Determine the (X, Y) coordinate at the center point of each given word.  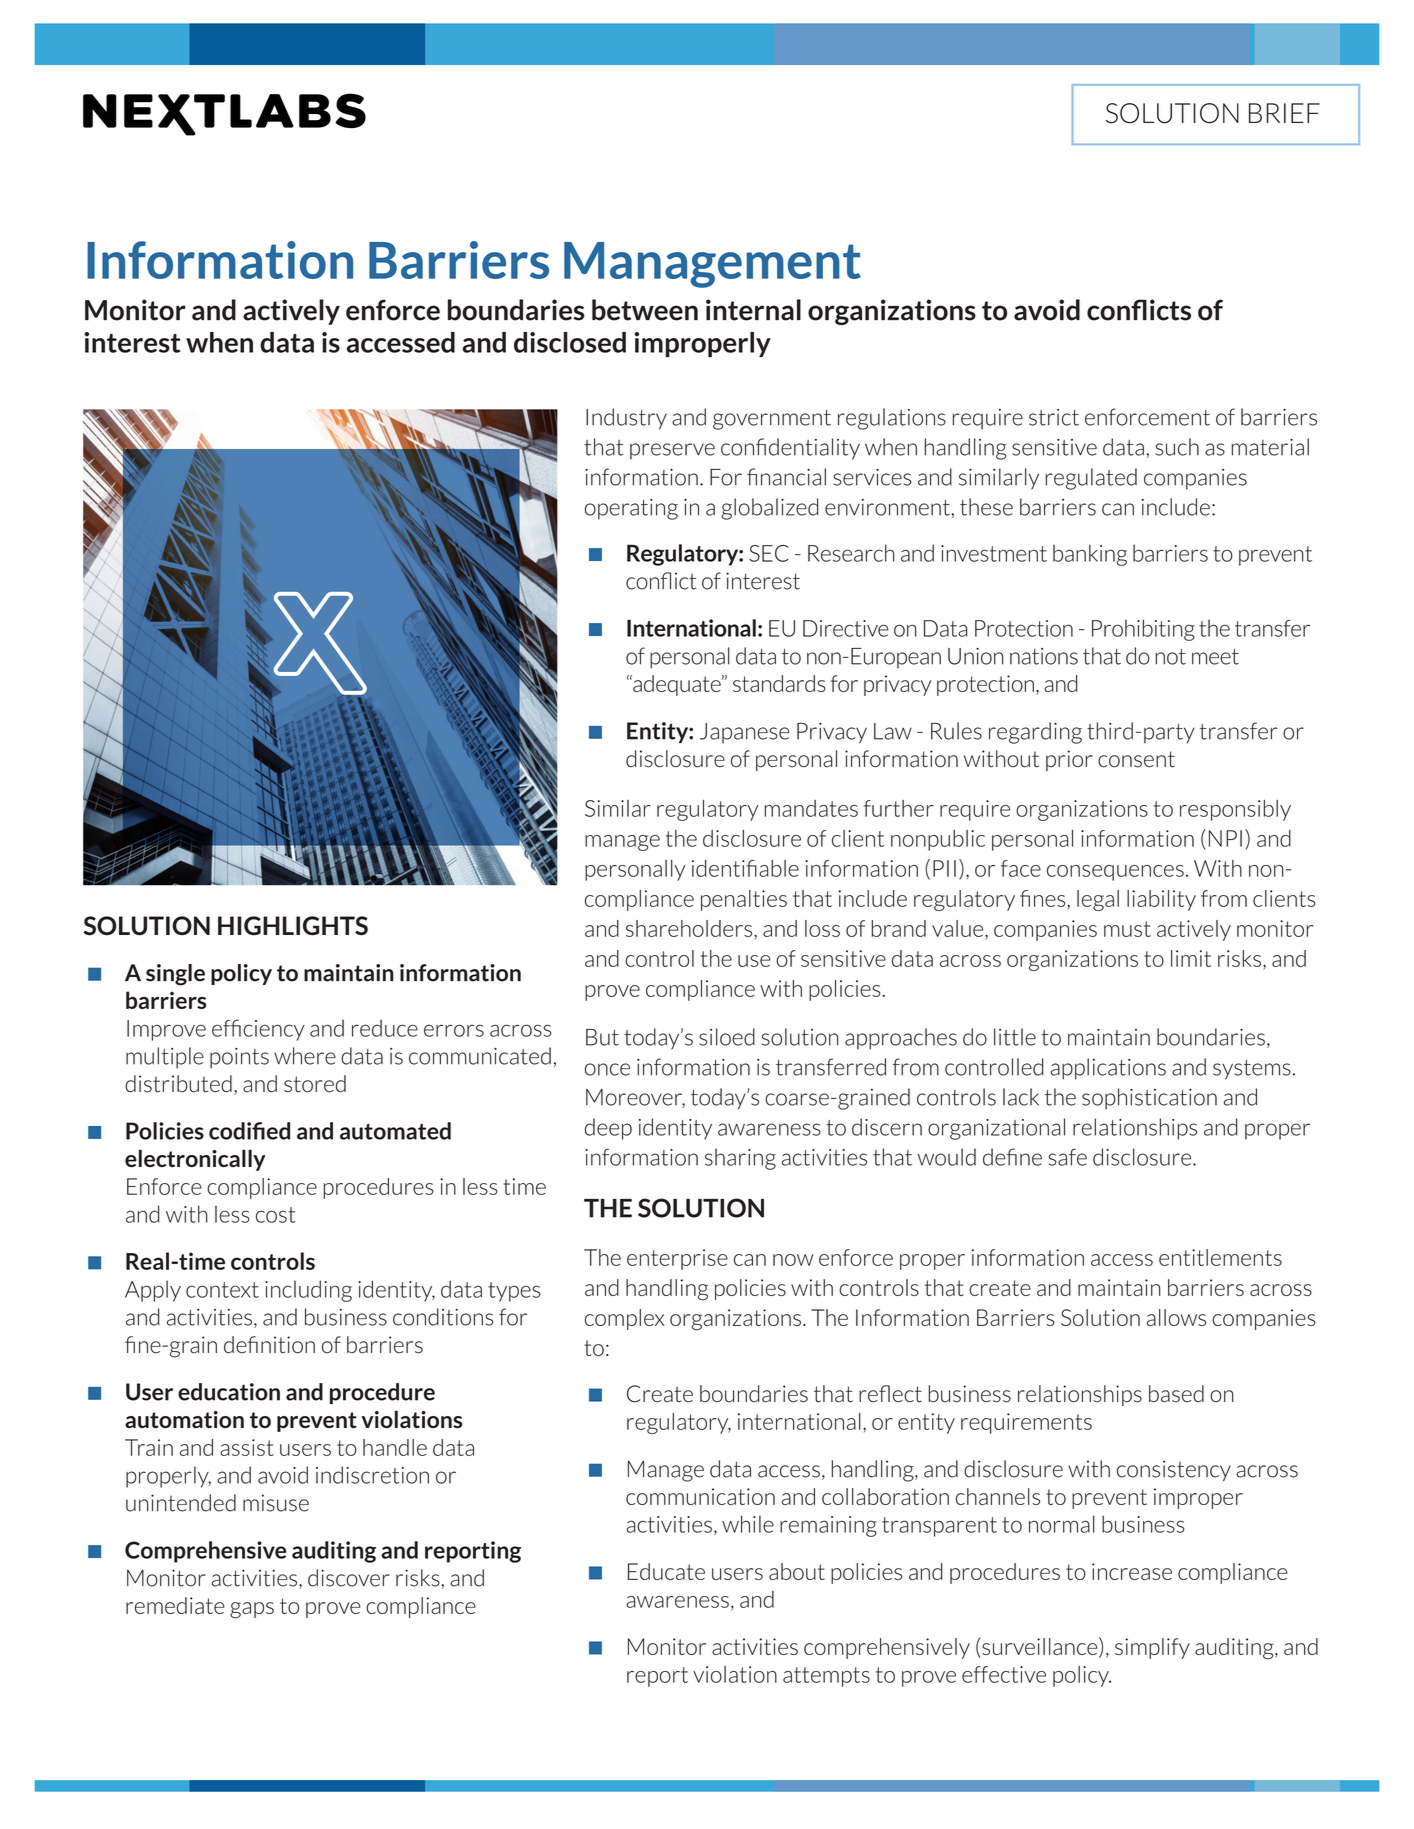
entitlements (1220, 1257)
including (308, 1291)
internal (753, 310)
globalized (769, 509)
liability (1161, 900)
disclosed (570, 342)
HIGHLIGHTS (293, 926)
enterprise (677, 1259)
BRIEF (1284, 113)
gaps (252, 1610)
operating (631, 509)
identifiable (745, 868)
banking (1090, 555)
